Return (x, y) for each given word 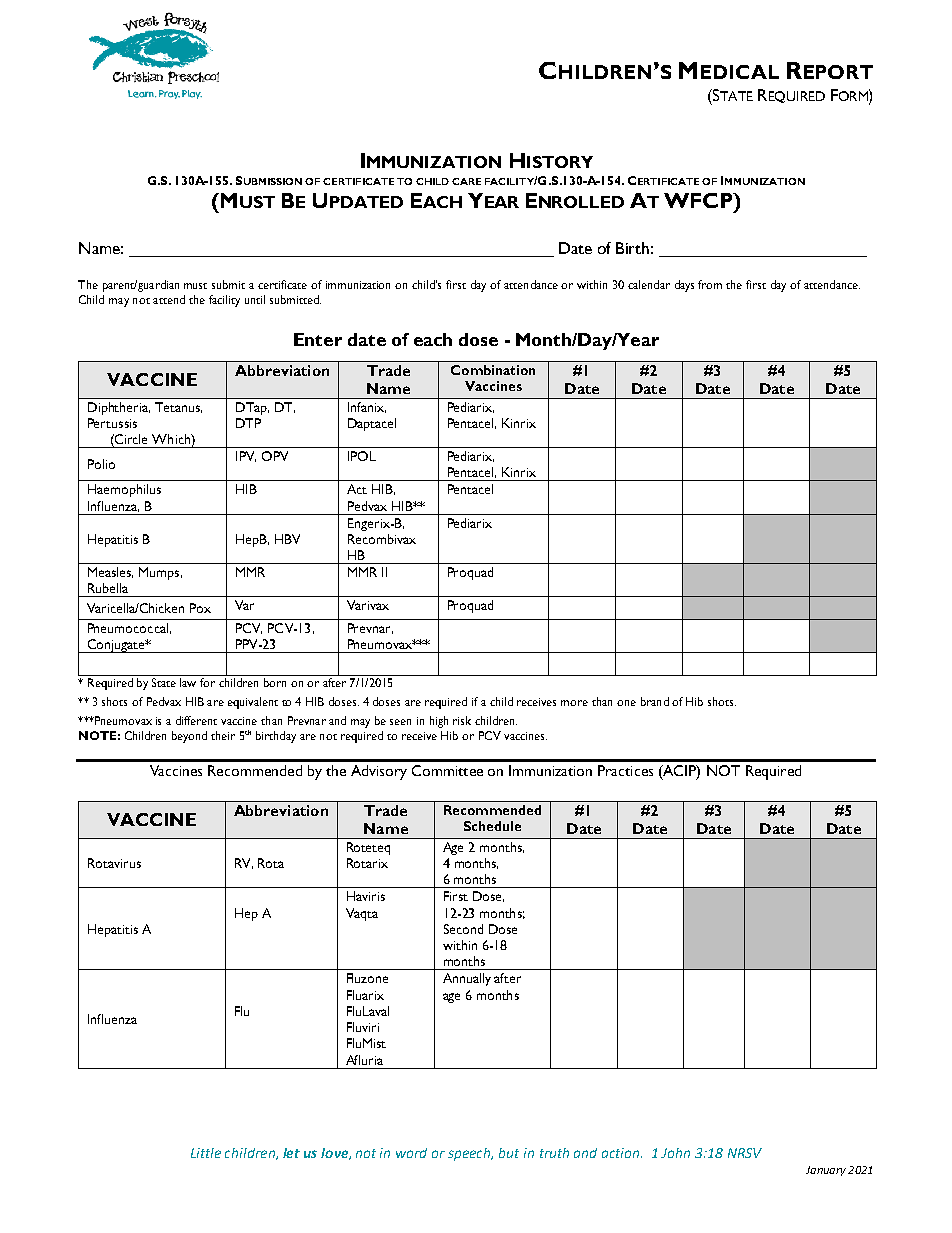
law (188, 682)
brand (655, 701)
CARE (466, 181)
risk (462, 720)
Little (206, 1153)
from (710, 284)
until (255, 299)
